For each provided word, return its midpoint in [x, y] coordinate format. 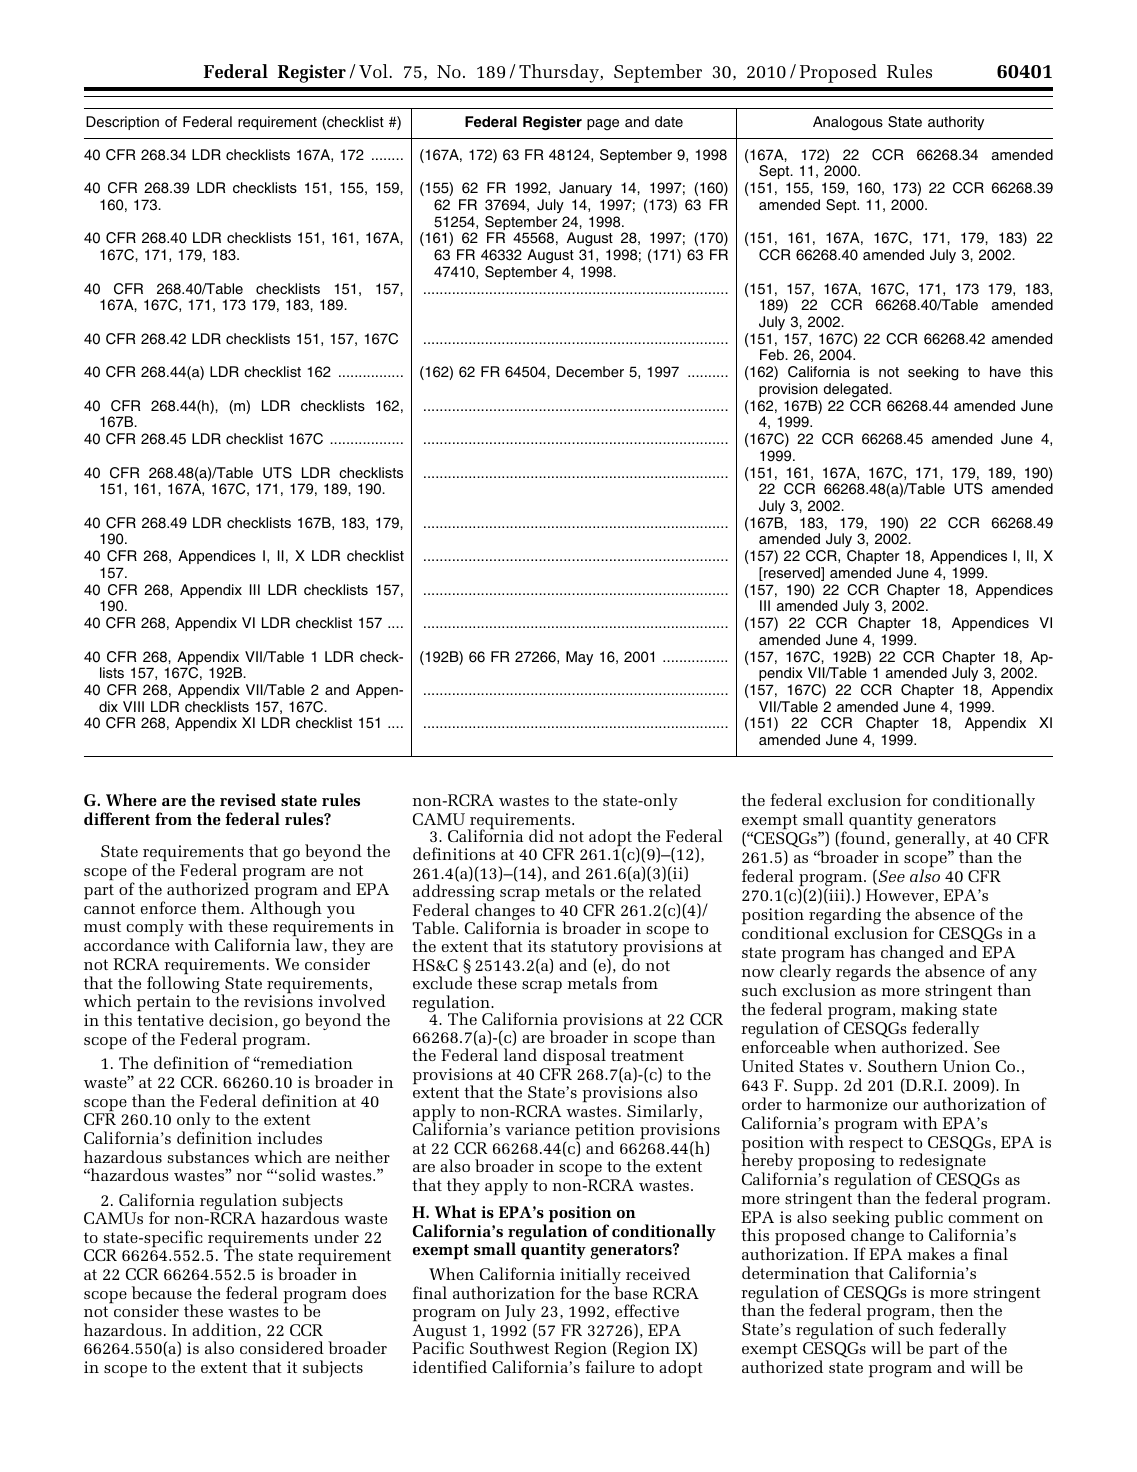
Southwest [509, 1347]
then [957, 1309]
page [603, 125]
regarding [845, 917]
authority [956, 123]
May [579, 658]
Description [122, 123]
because [162, 1292]
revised [248, 799]
